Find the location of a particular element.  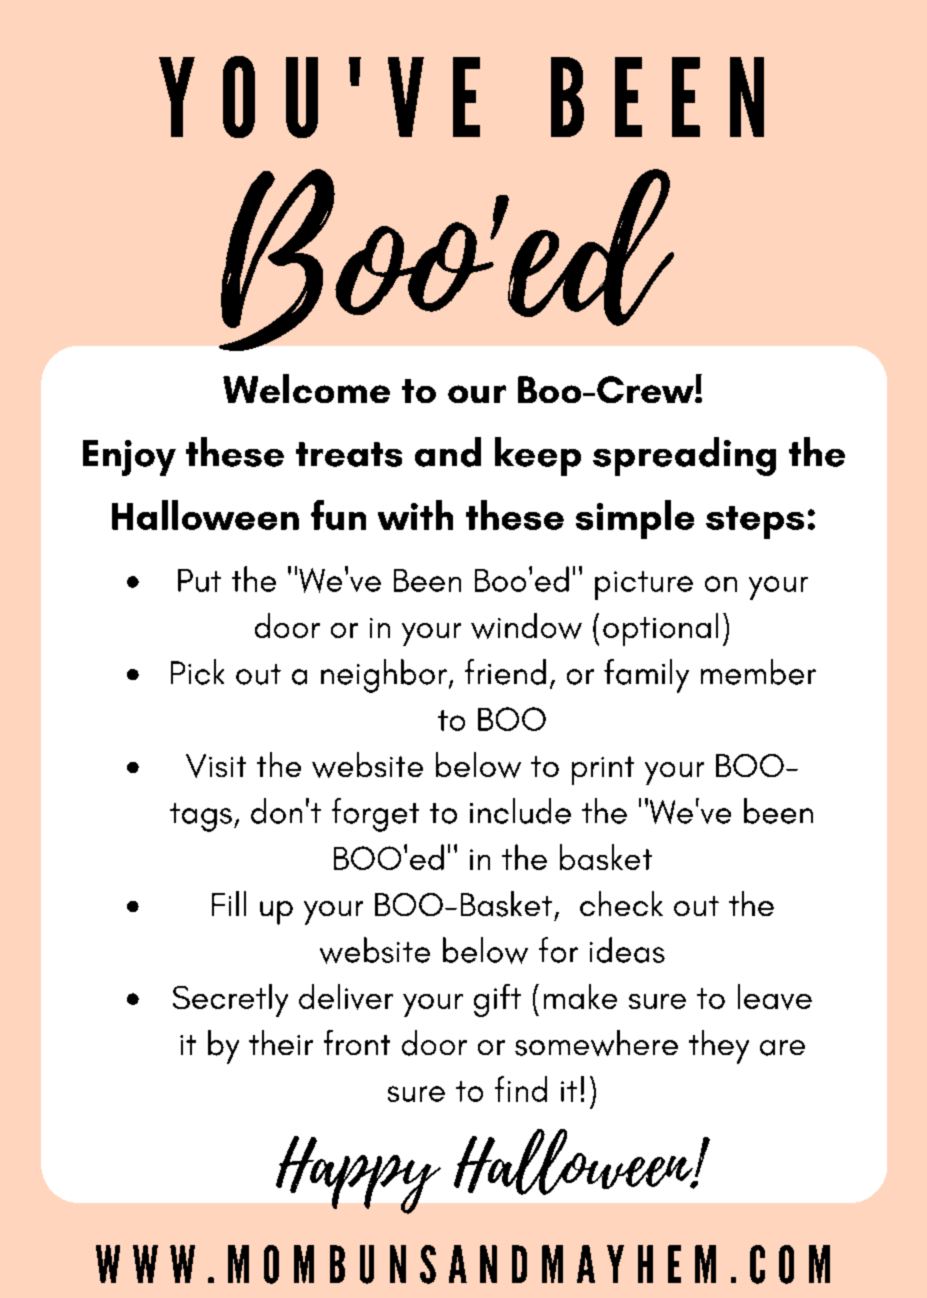

spreading is located at coordinates (684, 456).
